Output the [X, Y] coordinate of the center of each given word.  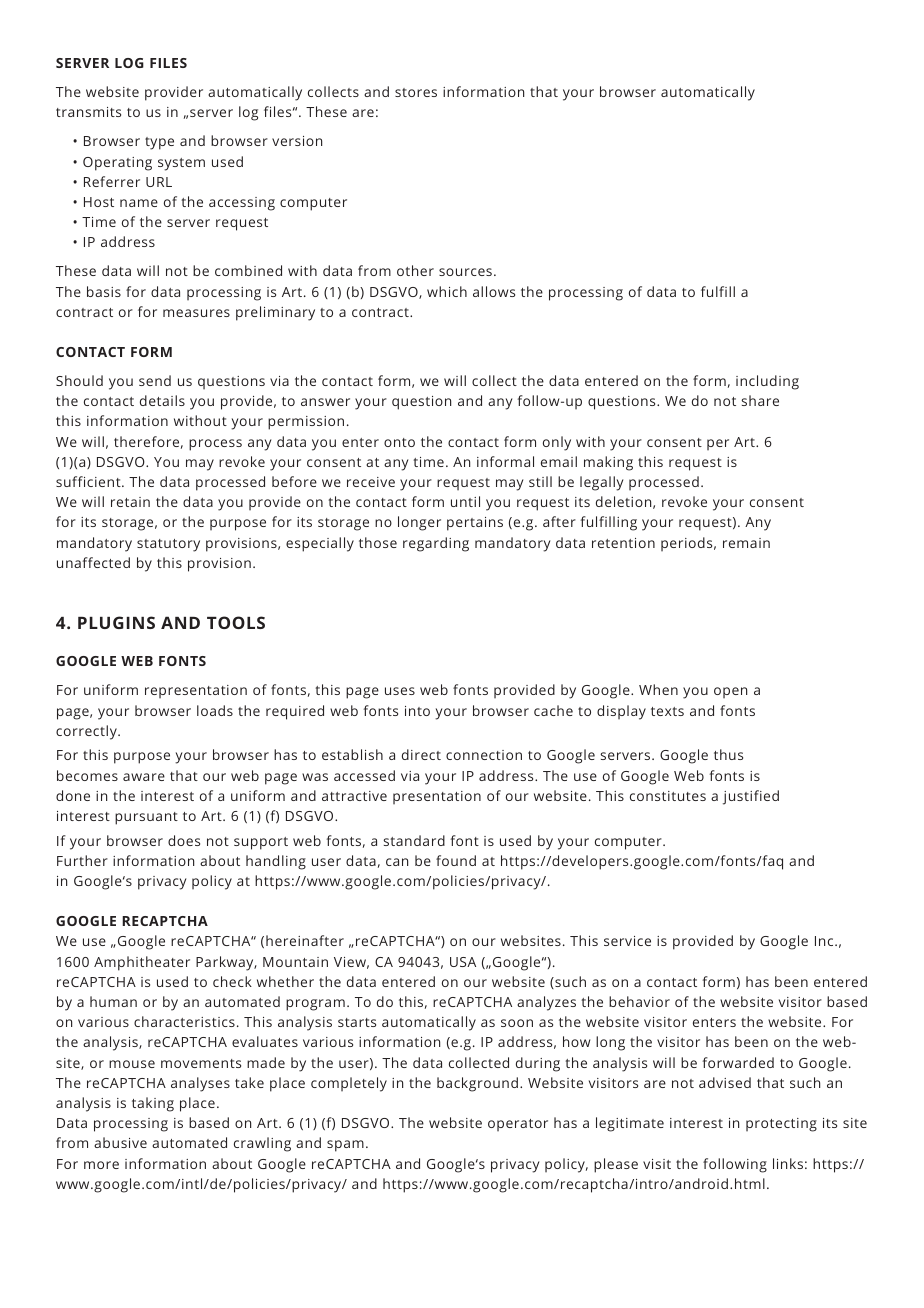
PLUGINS [116, 622]
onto [399, 442]
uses [400, 691]
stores [416, 92]
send [155, 380]
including [767, 382]
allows [494, 291]
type [159, 143]
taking [153, 1104]
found [456, 860]
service [627, 941]
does [184, 840]
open [730, 692]
